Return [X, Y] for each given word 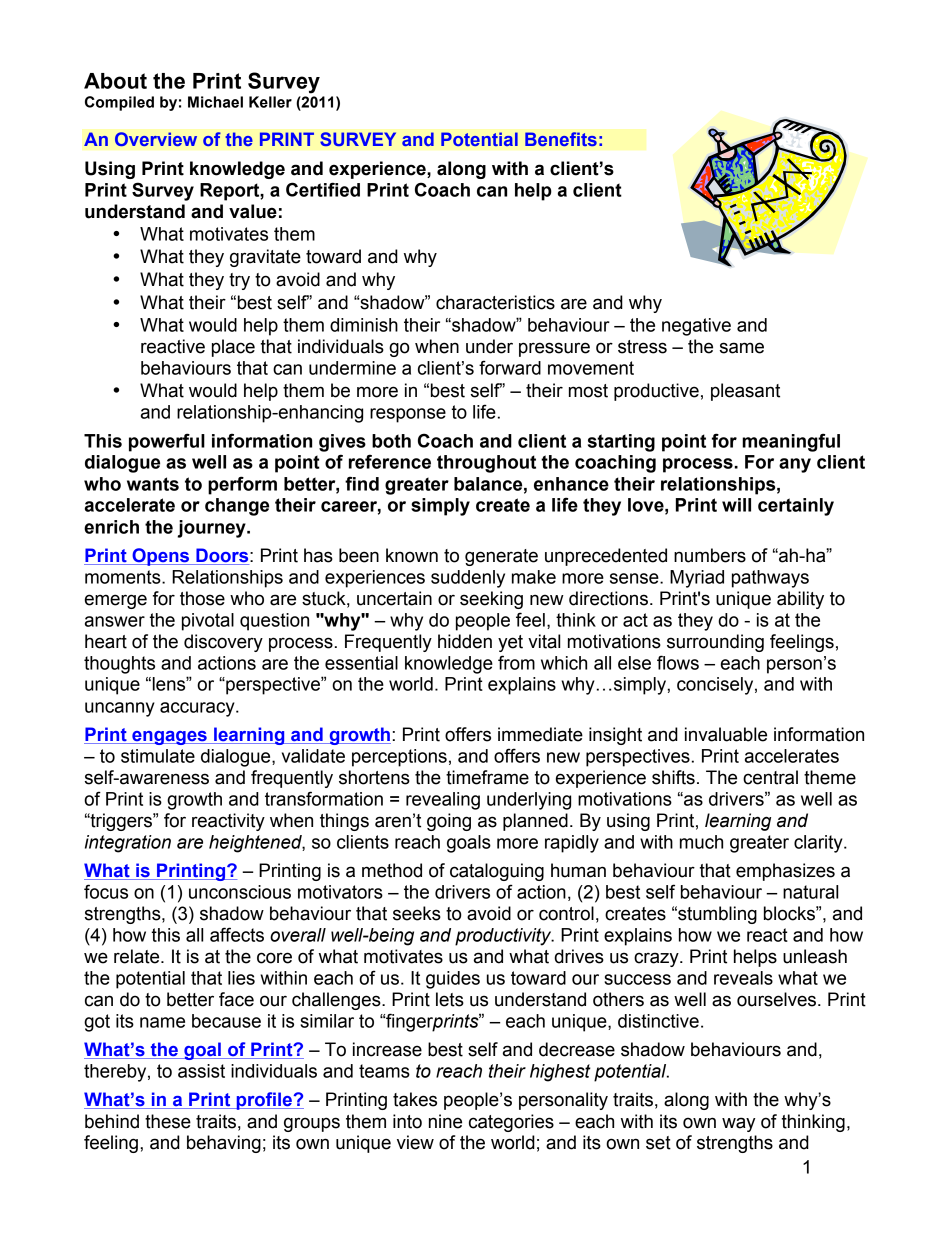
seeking [491, 600]
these [168, 1121]
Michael [215, 102]
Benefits [561, 139]
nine [445, 1121]
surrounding [715, 643]
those [202, 598]
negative [696, 327]
